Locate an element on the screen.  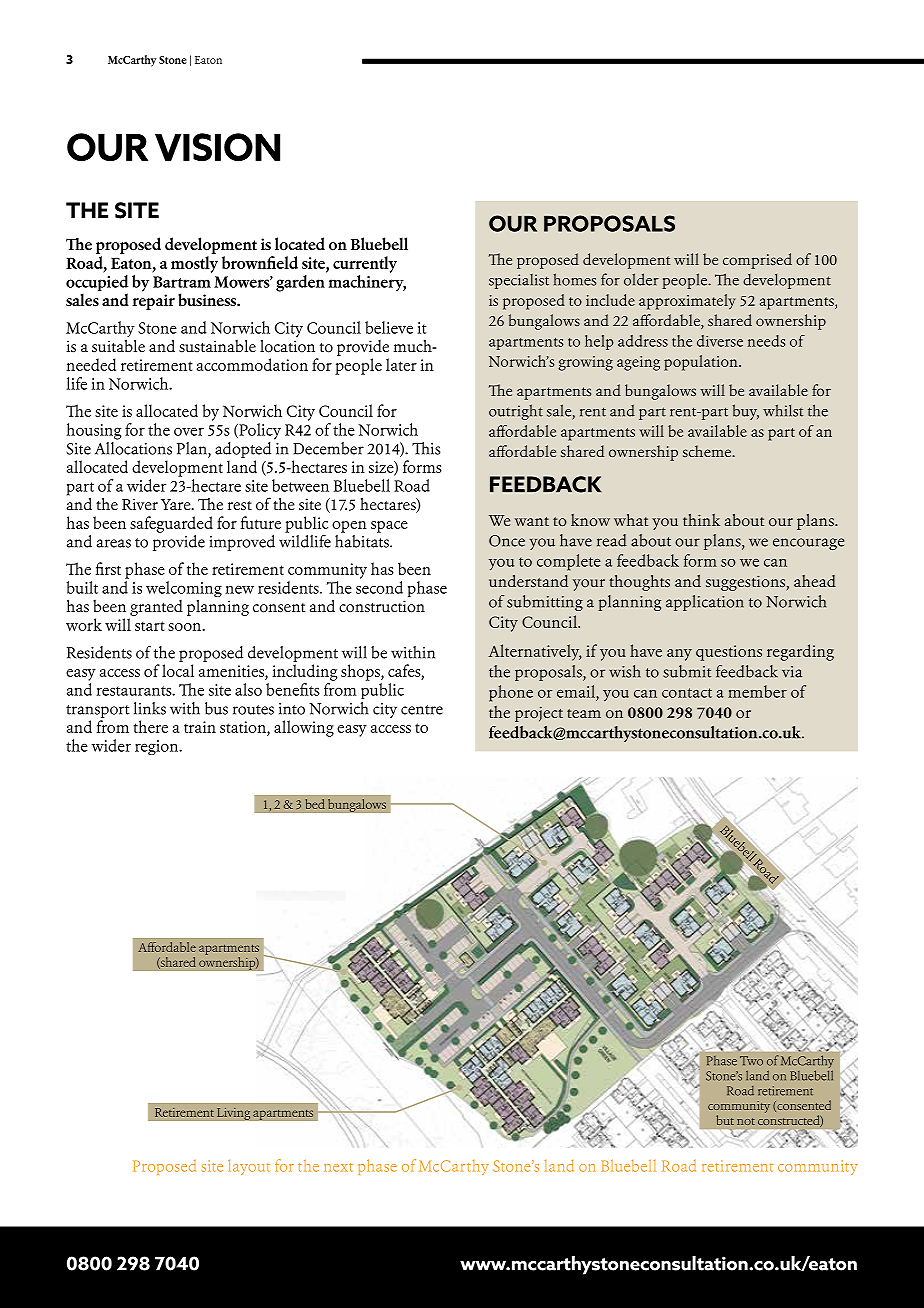
Living is located at coordinates (234, 1113).
